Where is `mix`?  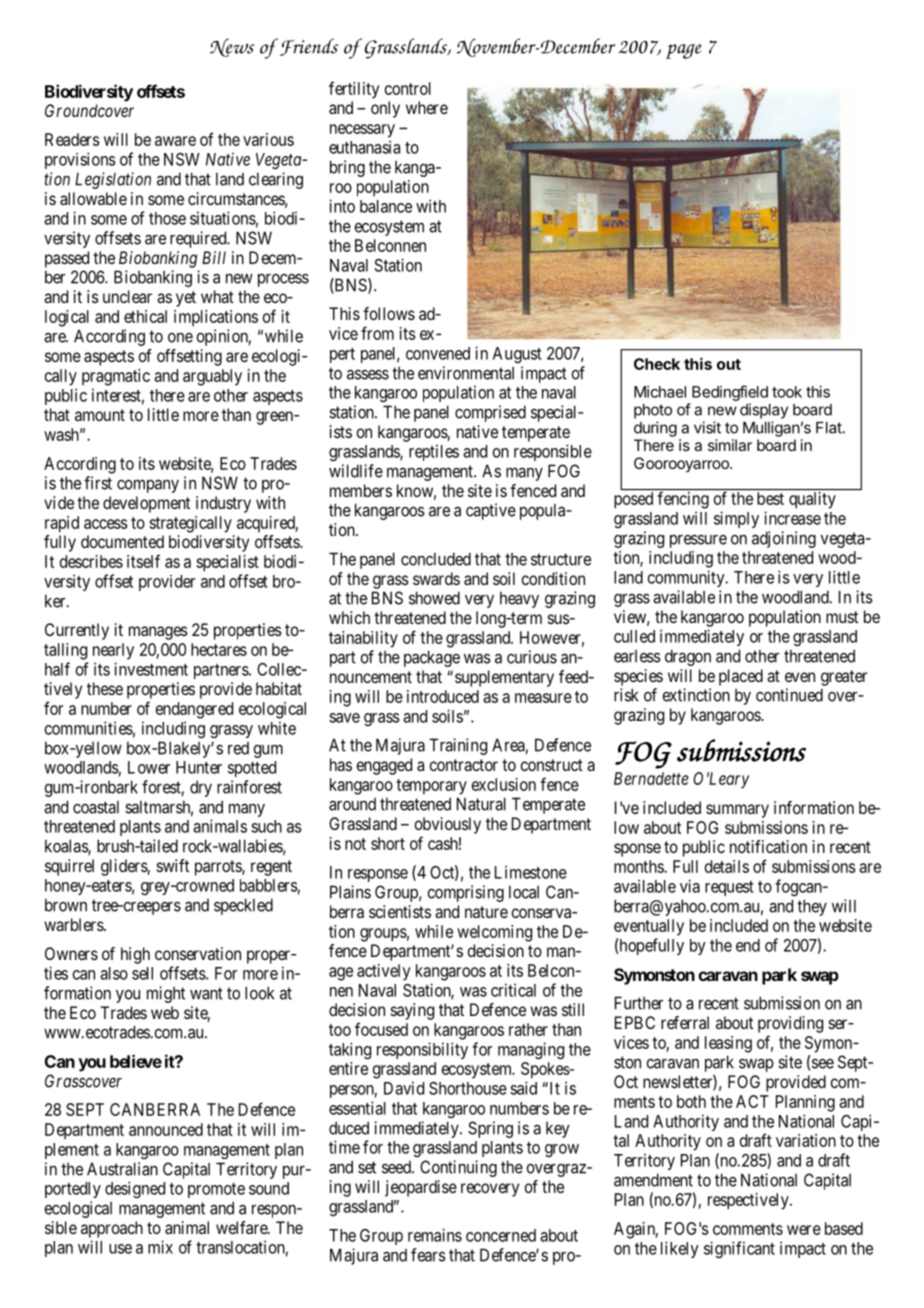 mix is located at coordinates (160, 1247).
